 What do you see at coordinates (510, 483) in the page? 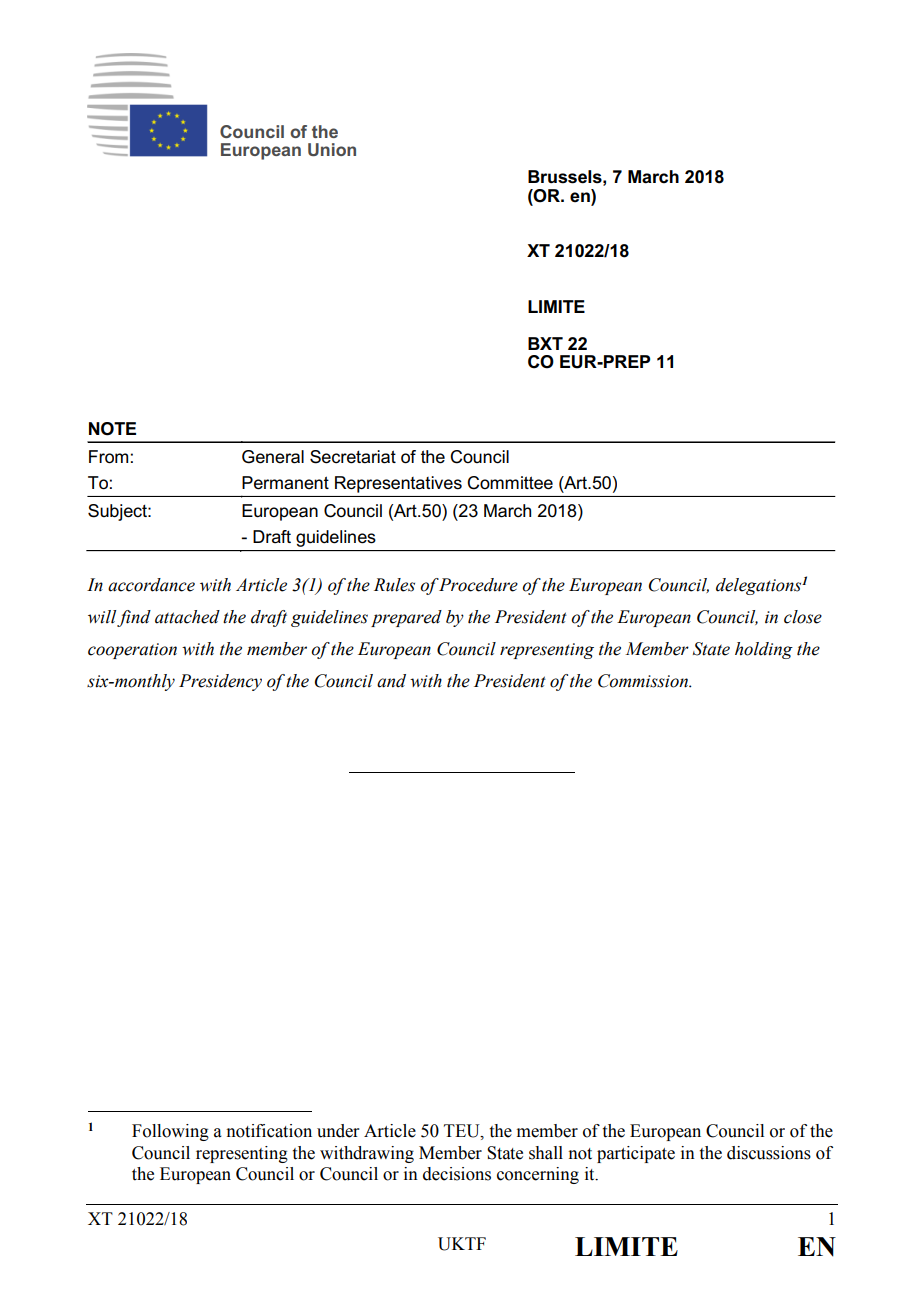
I see `Committee` at bounding box center [510, 483].
